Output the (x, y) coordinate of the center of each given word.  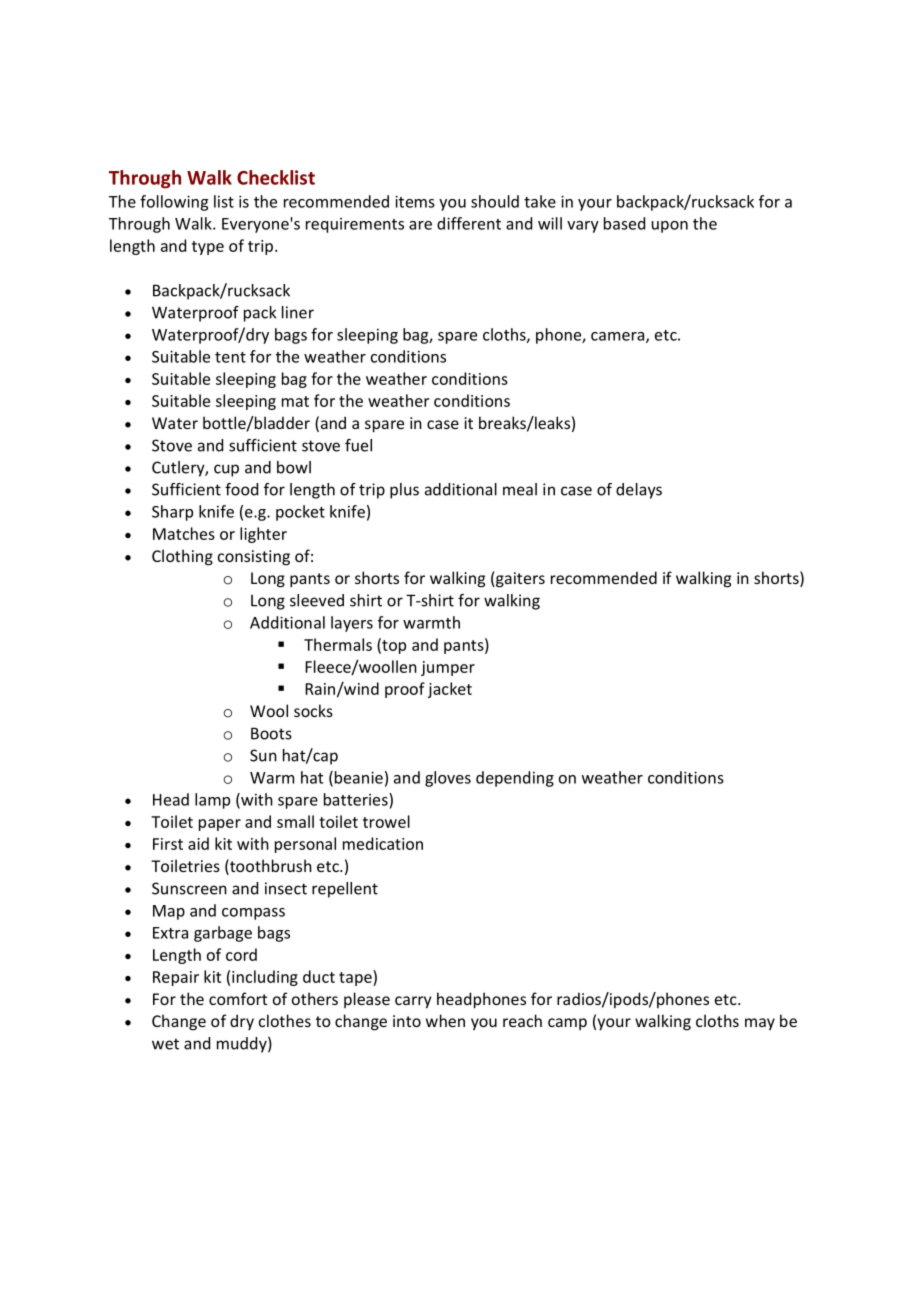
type (208, 248)
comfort (238, 998)
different (469, 223)
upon (670, 227)
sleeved (317, 600)
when (445, 1020)
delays (639, 491)
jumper (448, 668)
